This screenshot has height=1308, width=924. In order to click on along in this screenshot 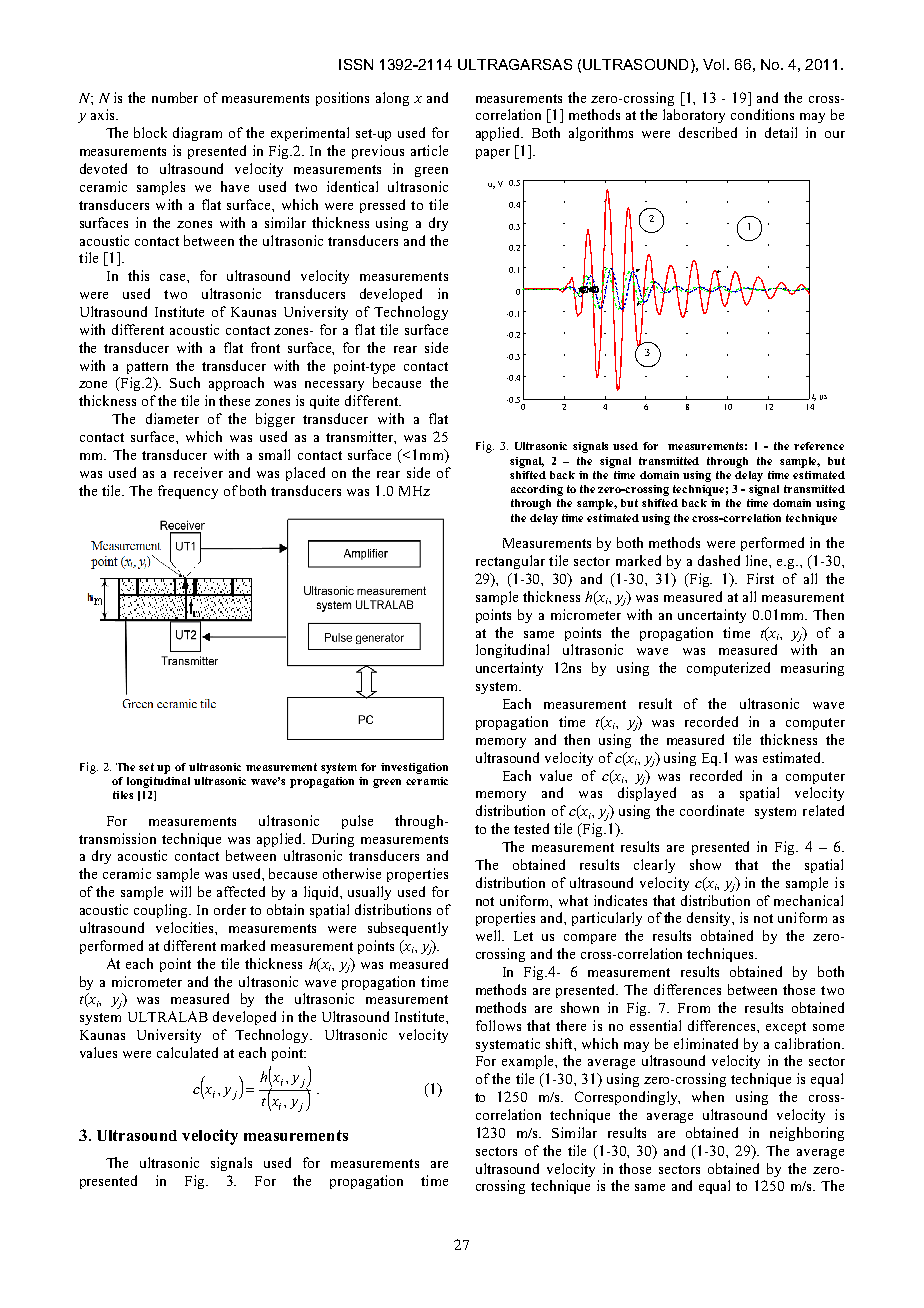, I will do `click(392, 99)`.
